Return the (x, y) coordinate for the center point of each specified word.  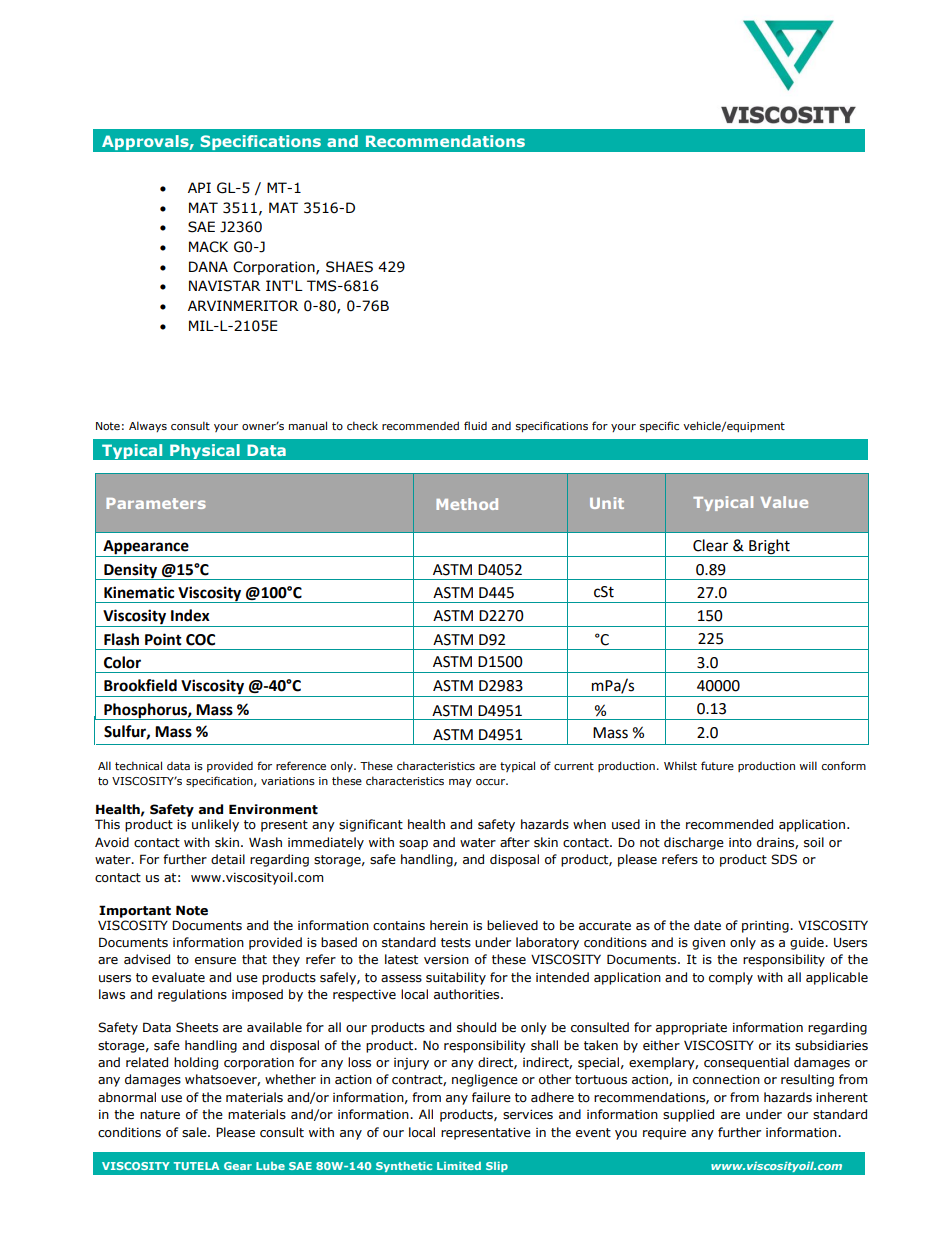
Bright (769, 548)
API (199, 187)
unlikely (215, 825)
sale (195, 1132)
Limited (459, 1166)
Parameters (156, 503)
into (740, 843)
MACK (208, 247)
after (515, 842)
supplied (688, 1115)
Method (467, 504)
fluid (475, 425)
